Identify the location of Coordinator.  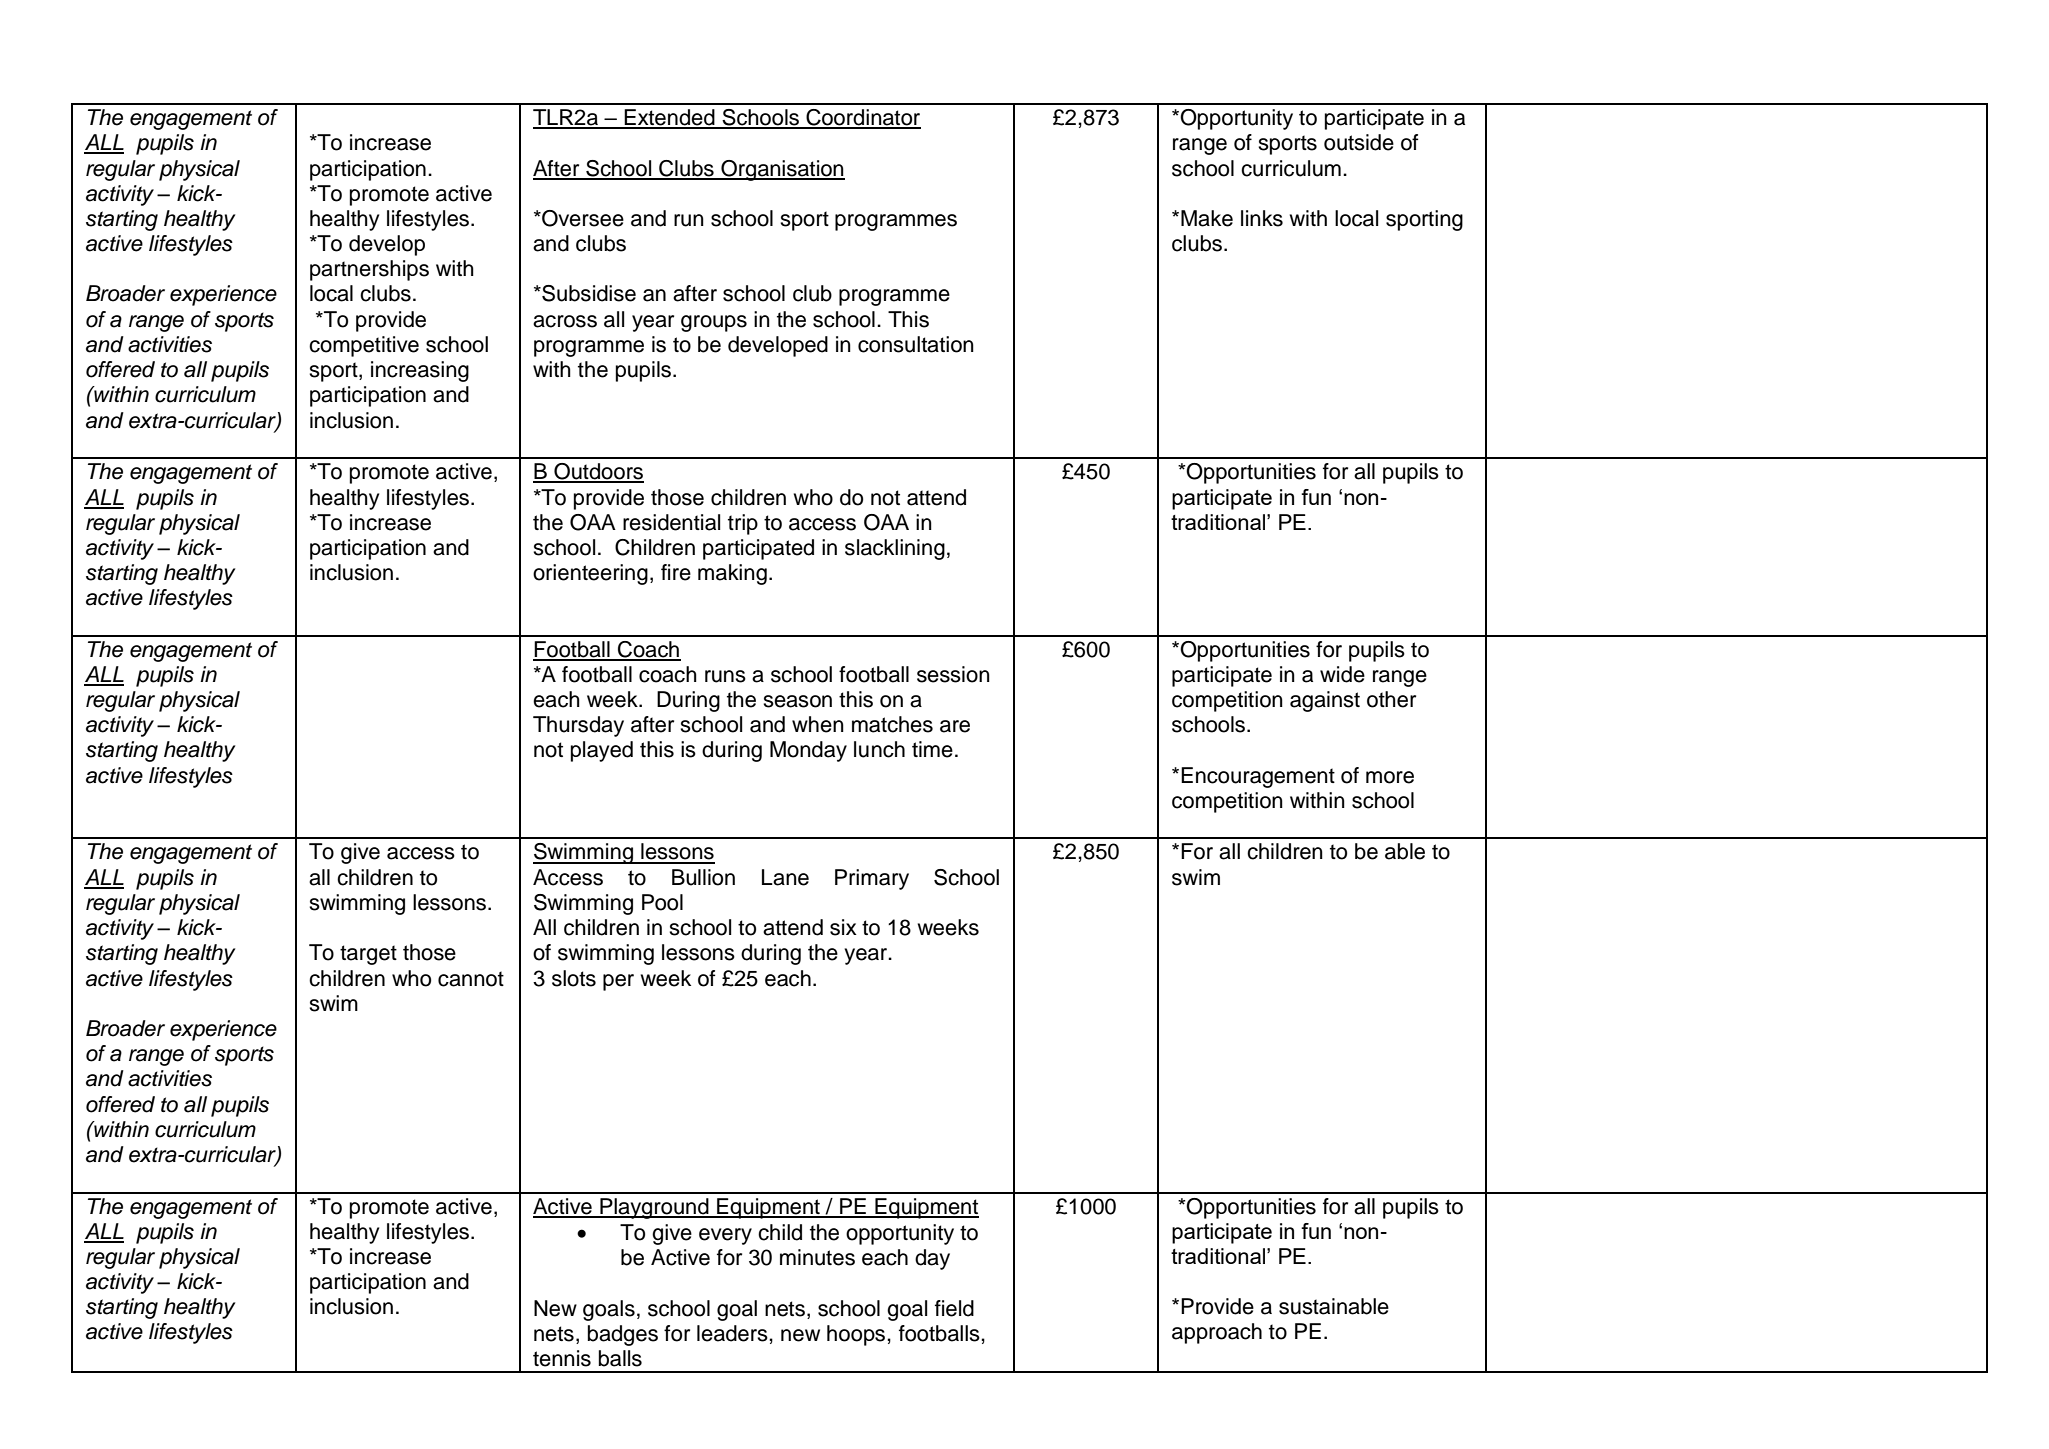
(862, 118).
